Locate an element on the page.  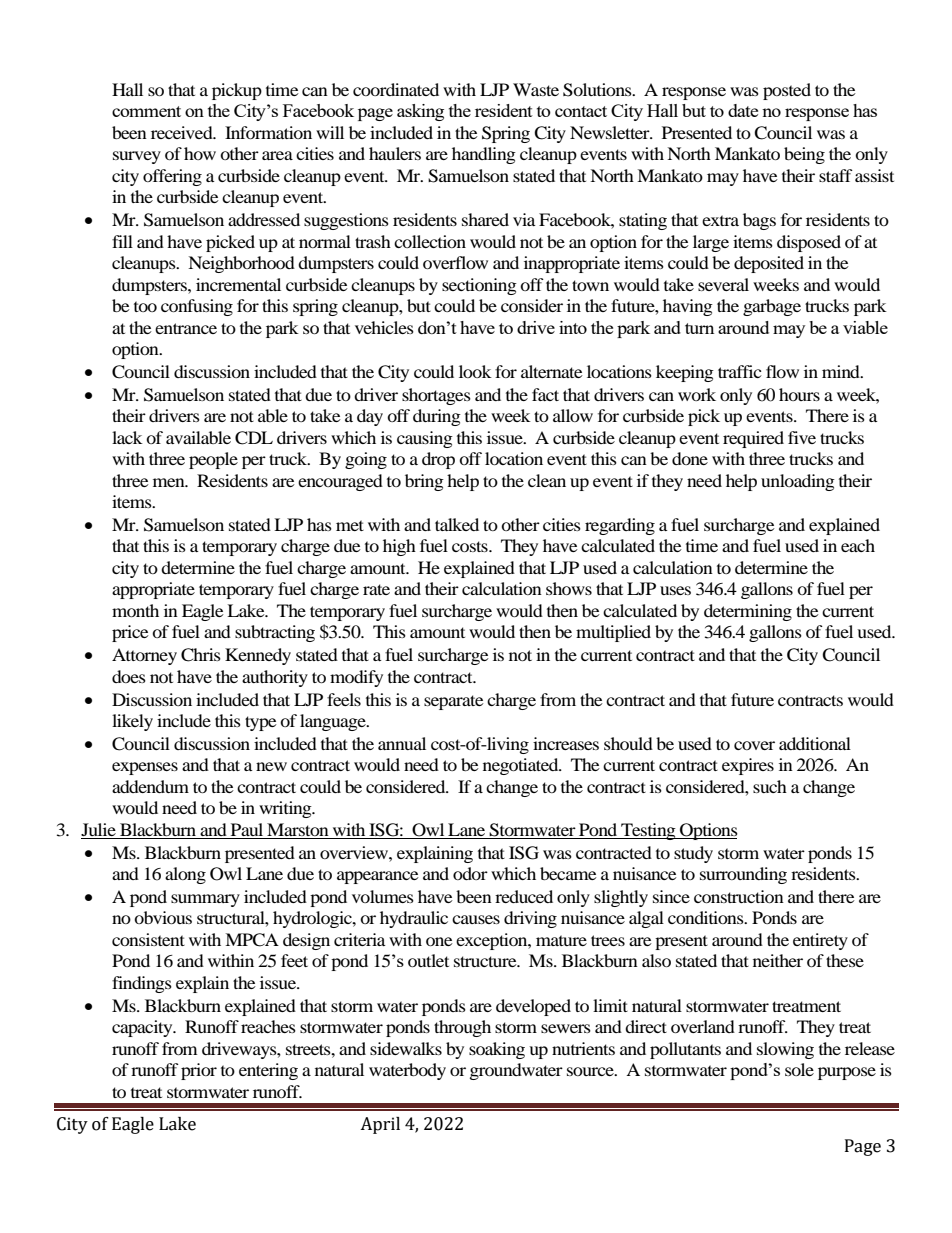
shows is located at coordinates (569, 588).
